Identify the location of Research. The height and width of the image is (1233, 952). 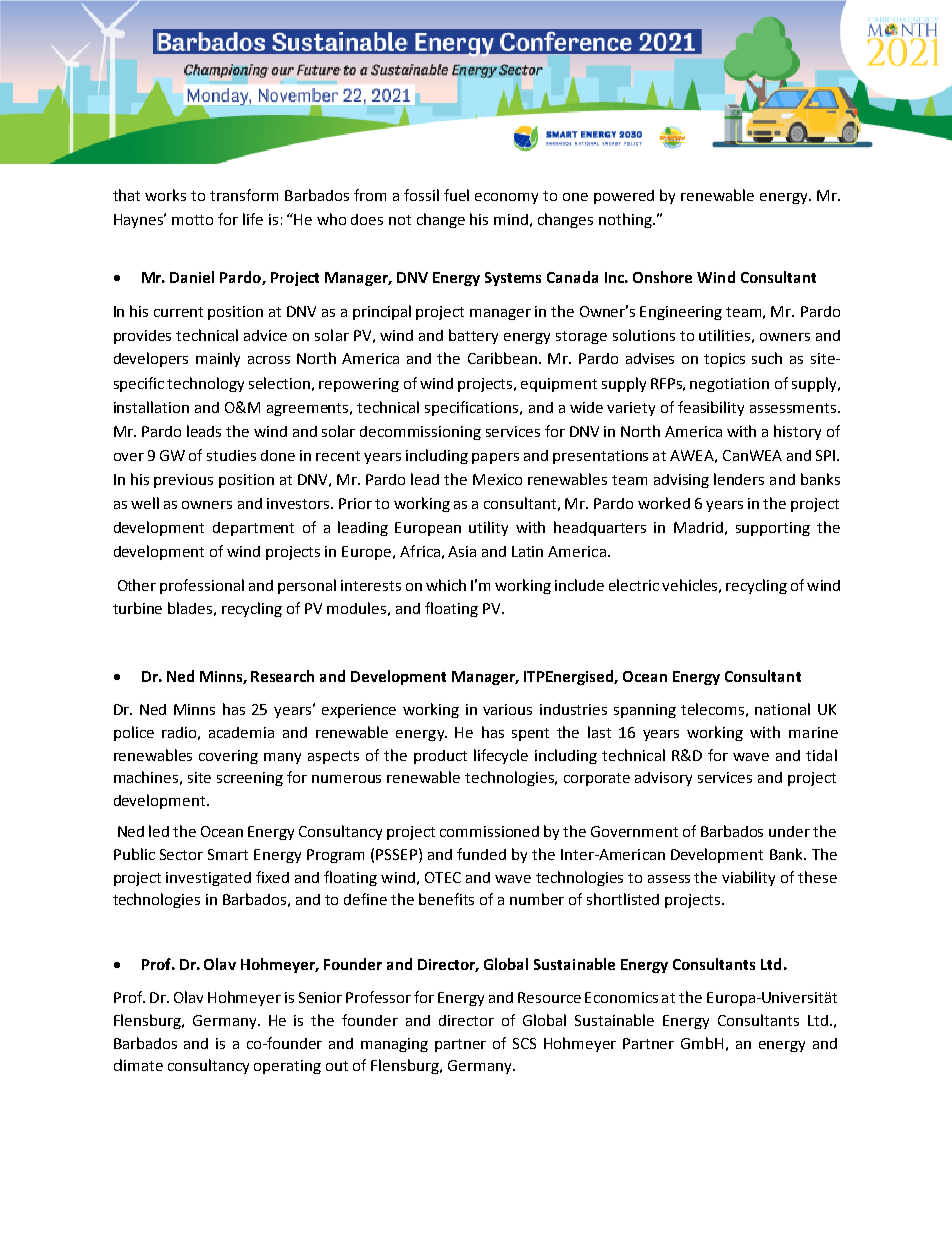
(282, 676).
